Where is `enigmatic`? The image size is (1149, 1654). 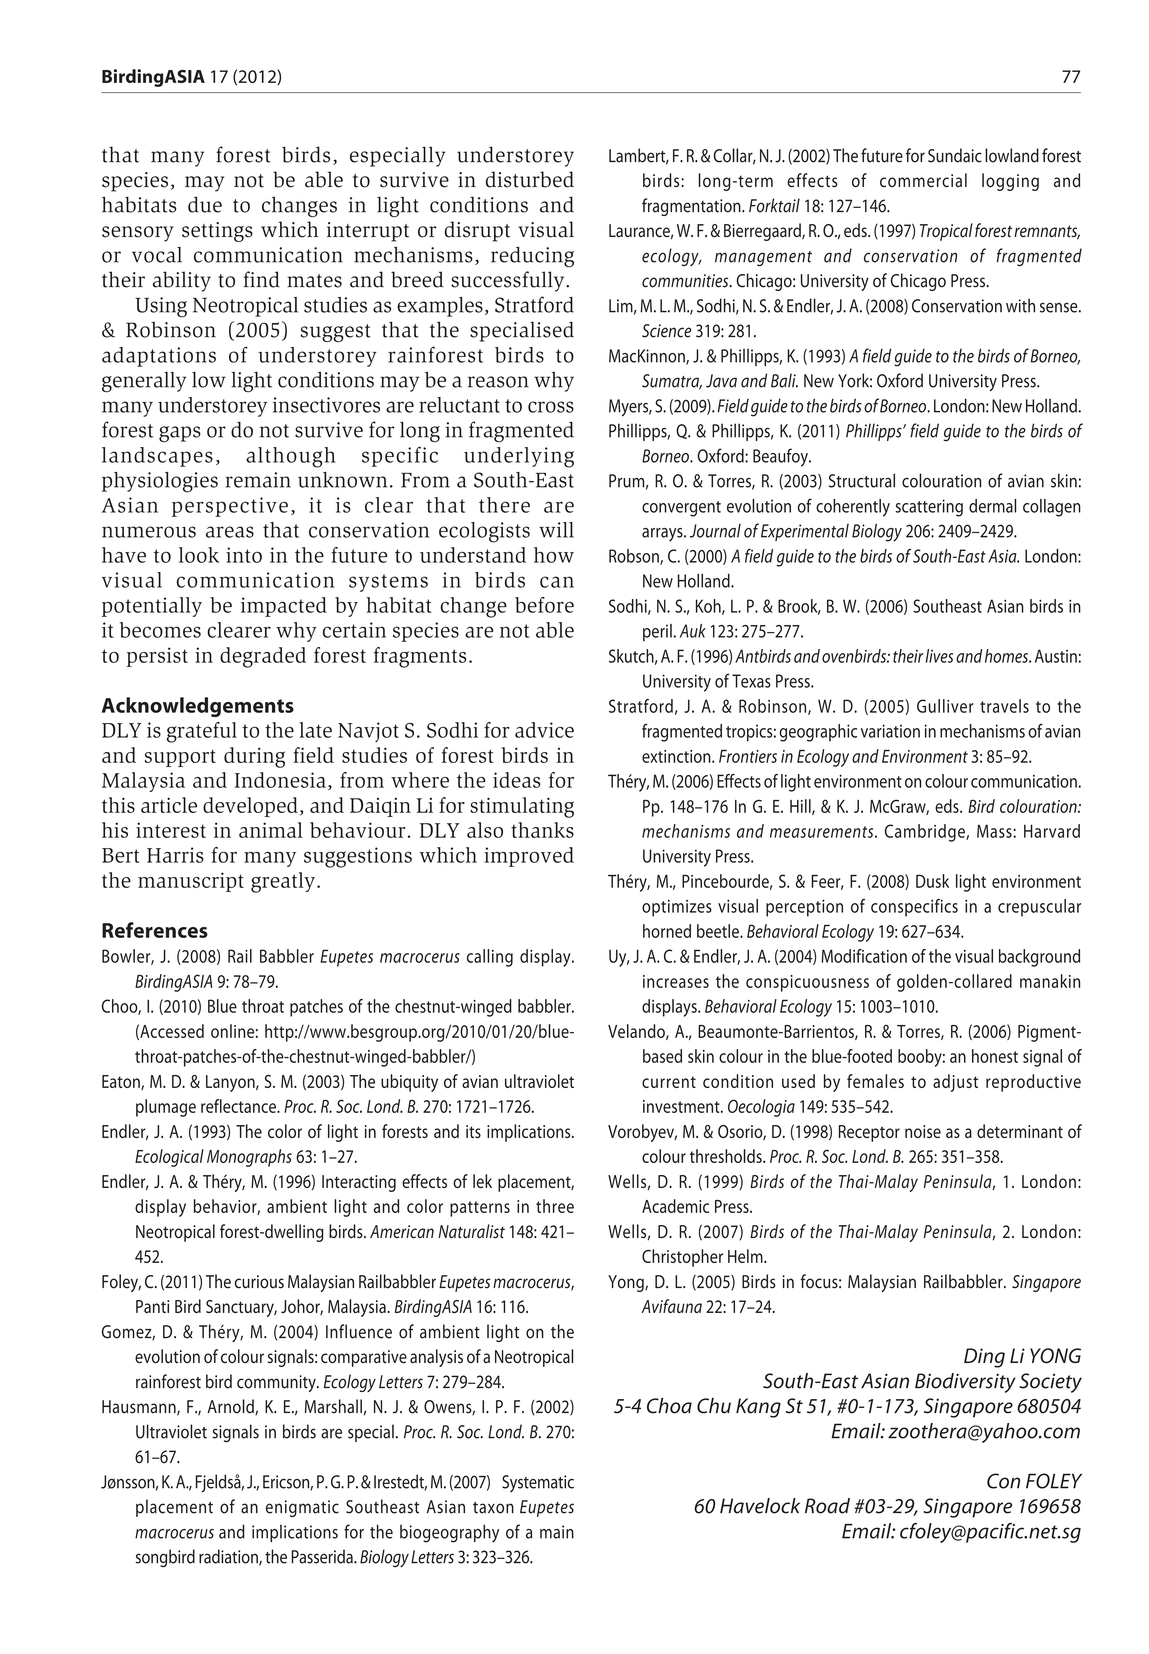 enigmatic is located at coordinates (302, 1508).
